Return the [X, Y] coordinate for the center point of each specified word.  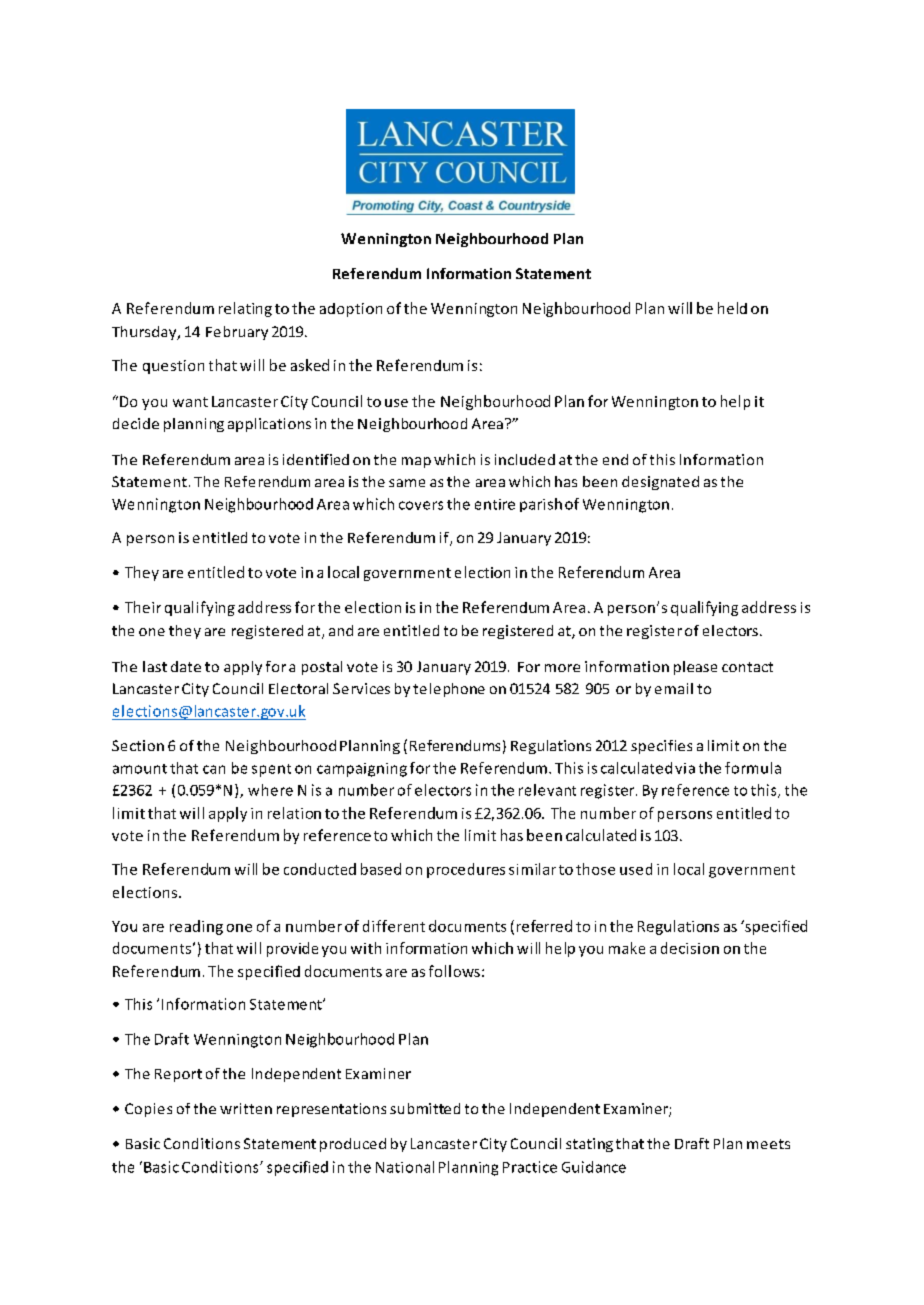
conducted [320, 869]
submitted [425, 1108]
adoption [351, 310]
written [246, 1108]
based [381, 869]
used [636, 869]
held [732, 308]
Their [143, 607]
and [341, 630]
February [237, 333]
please [695, 668]
